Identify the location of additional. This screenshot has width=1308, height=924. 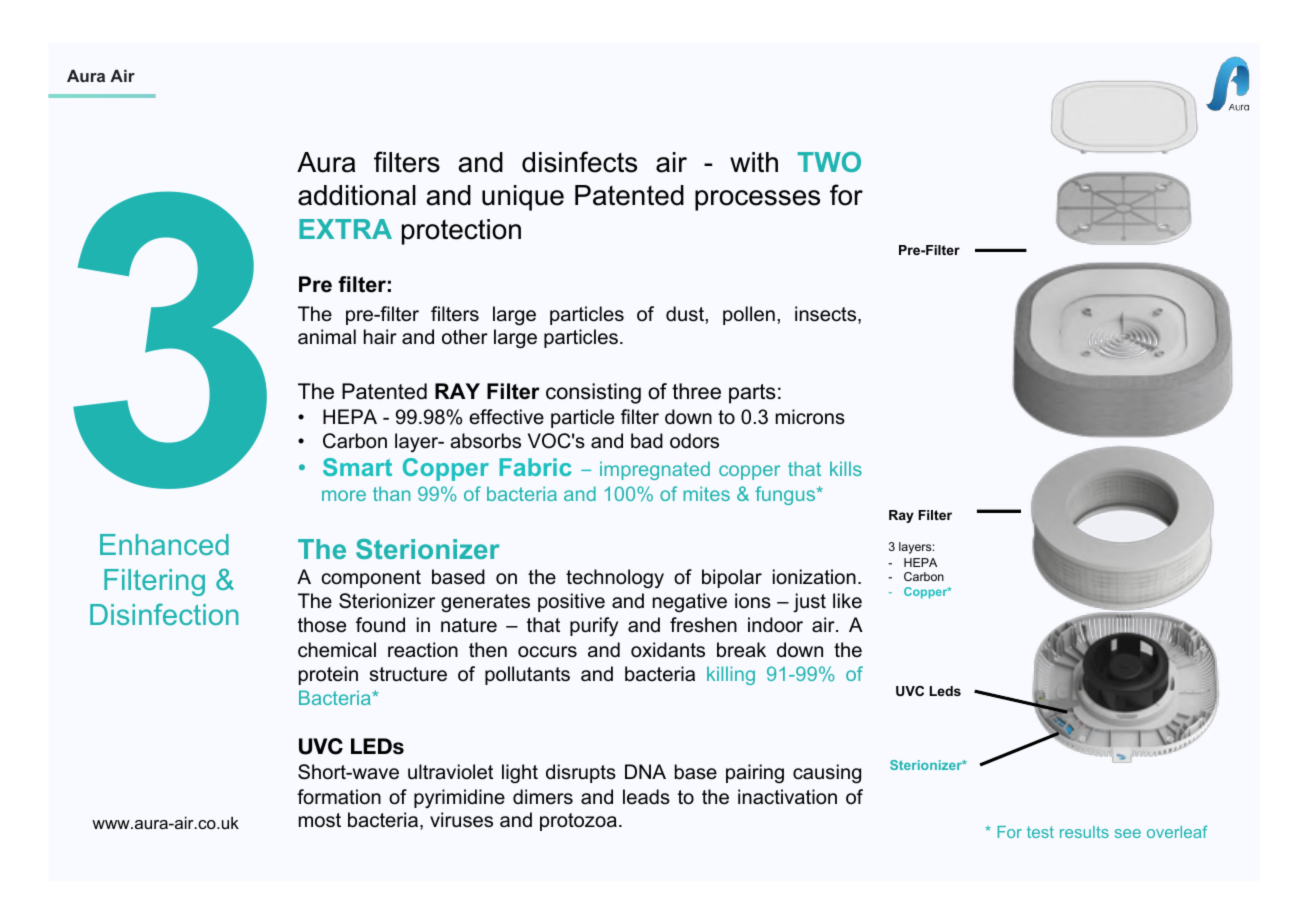
(357, 195).
